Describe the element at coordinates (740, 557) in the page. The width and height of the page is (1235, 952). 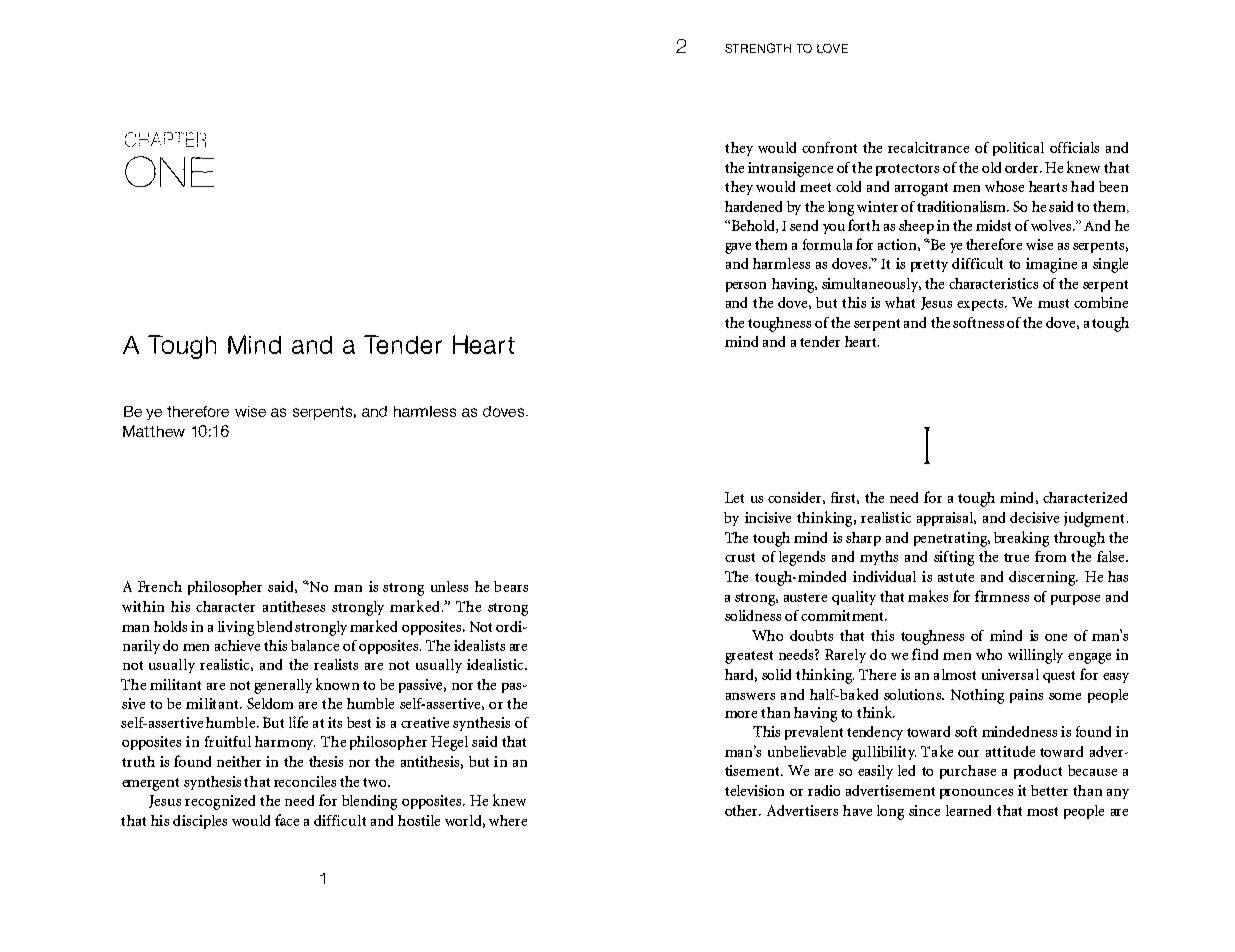
I see `crust` at that location.
